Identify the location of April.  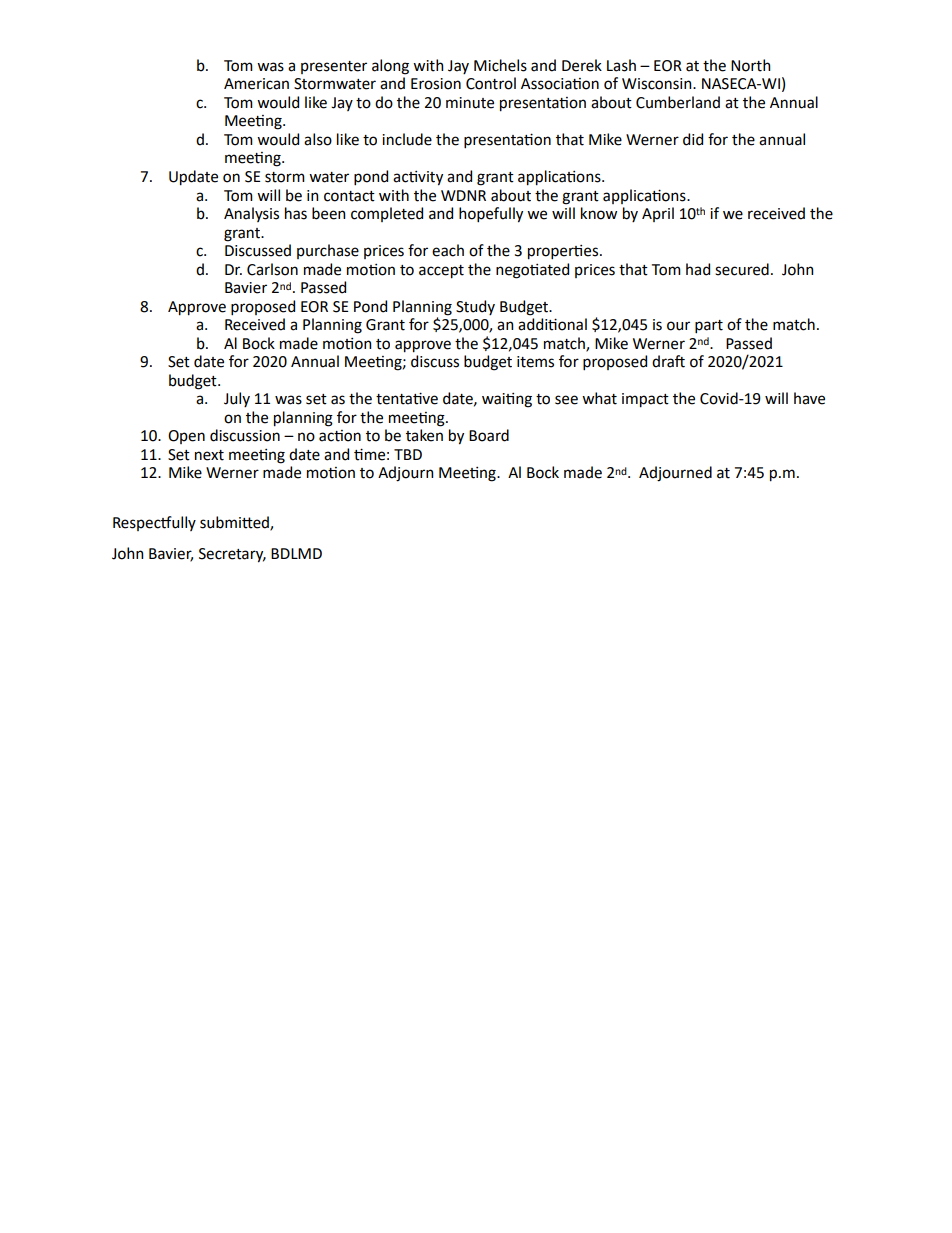
(658, 214).
